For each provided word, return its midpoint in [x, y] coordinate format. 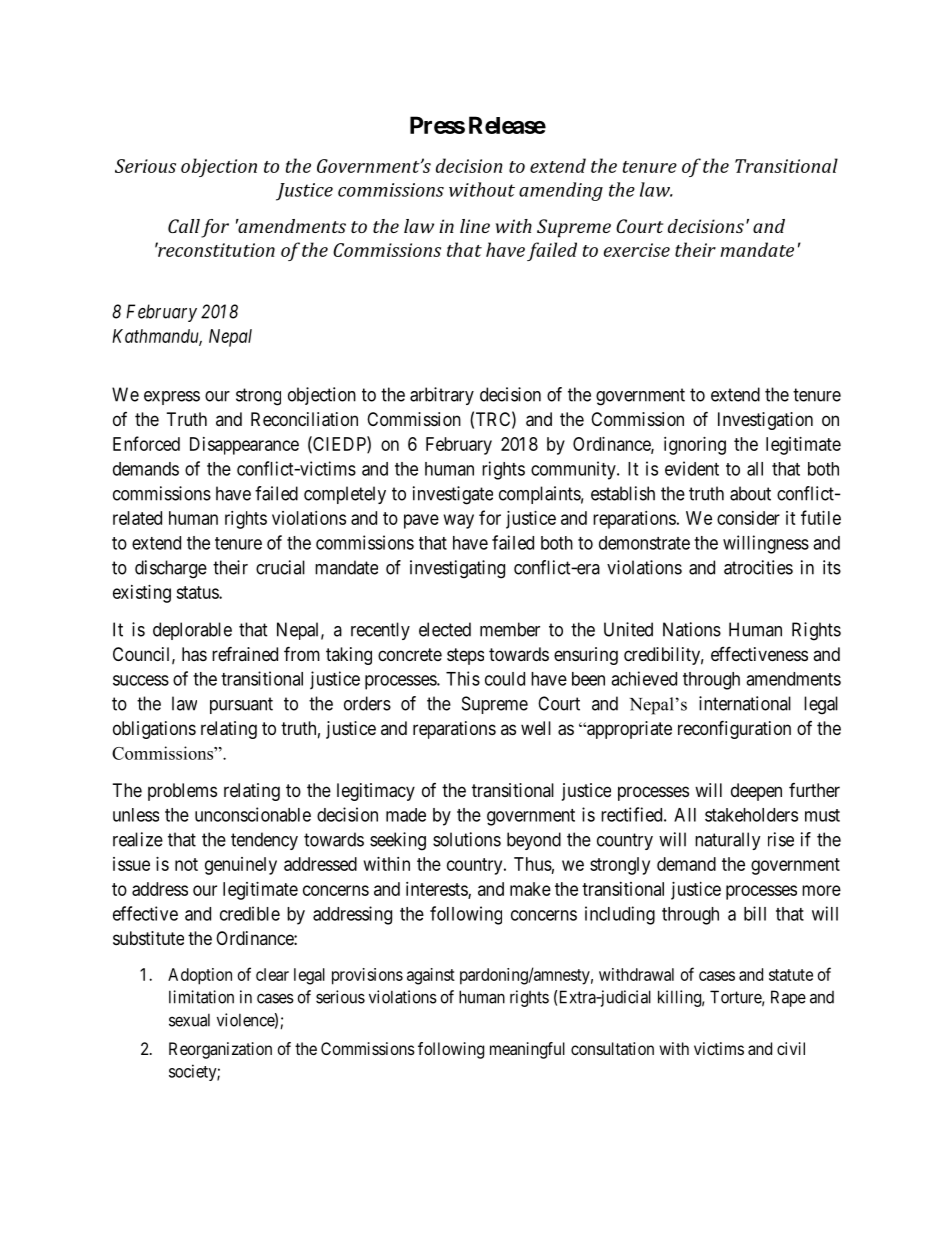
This [463, 678]
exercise [637, 250]
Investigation [765, 421]
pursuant [241, 705]
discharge [171, 569]
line [475, 226]
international [745, 703]
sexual [189, 1020]
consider [748, 518]
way [459, 521]
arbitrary [442, 396]
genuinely [241, 866]
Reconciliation [304, 419]
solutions [467, 839]
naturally [728, 841]
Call [184, 226]
